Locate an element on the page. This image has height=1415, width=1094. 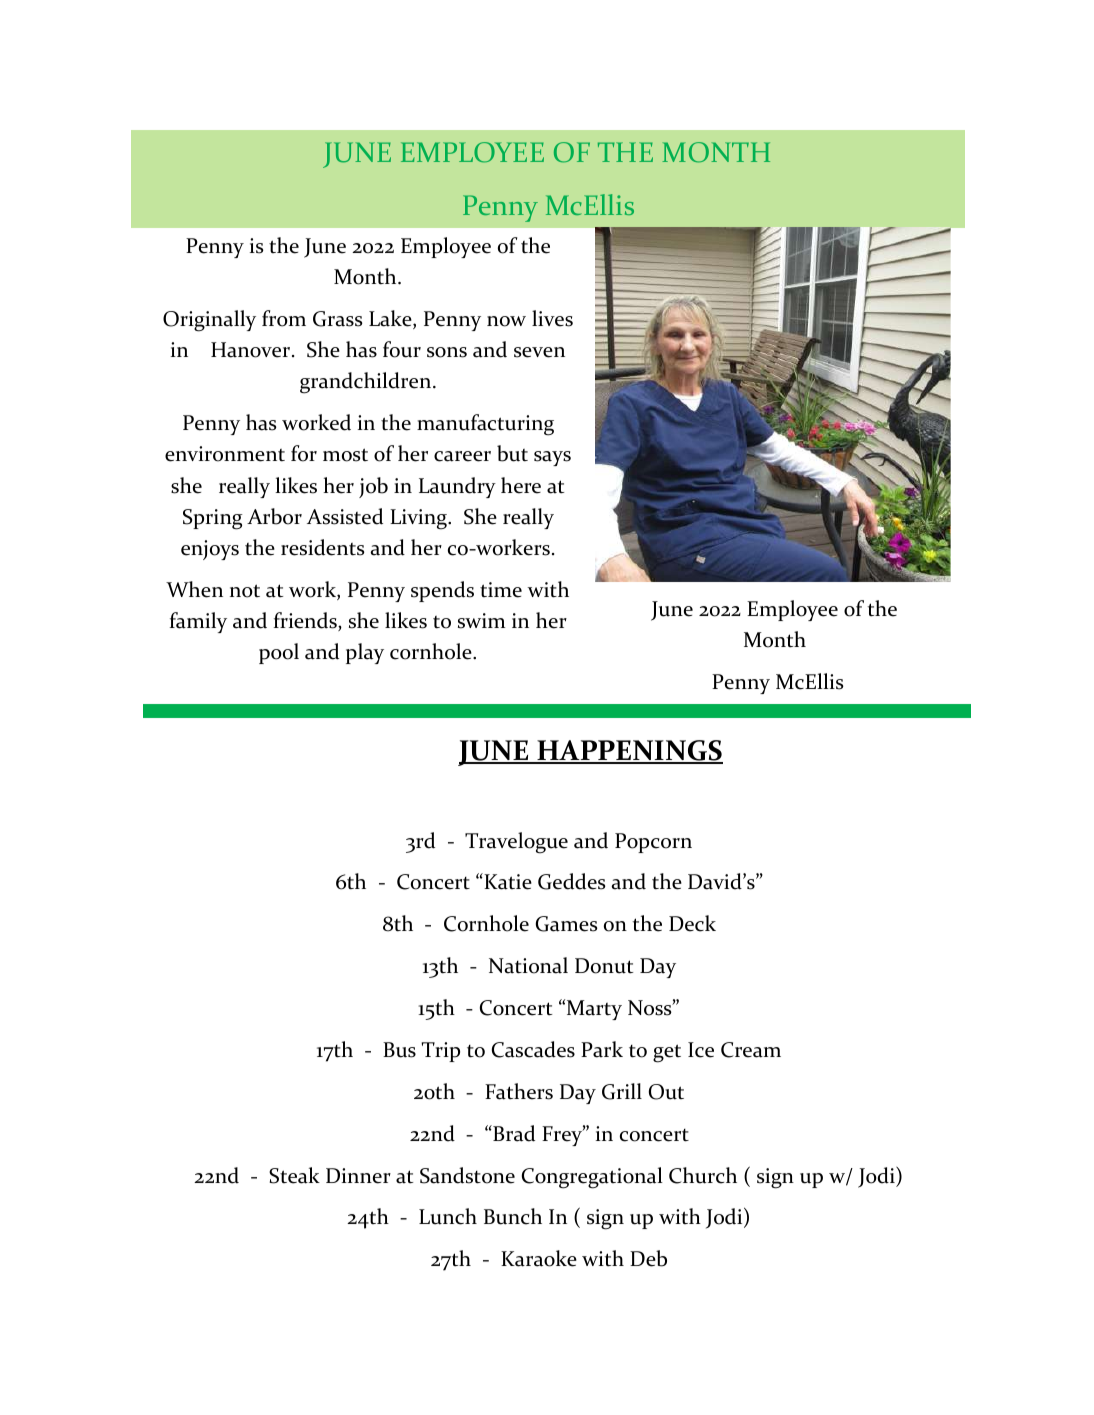
lives is located at coordinates (552, 318).
